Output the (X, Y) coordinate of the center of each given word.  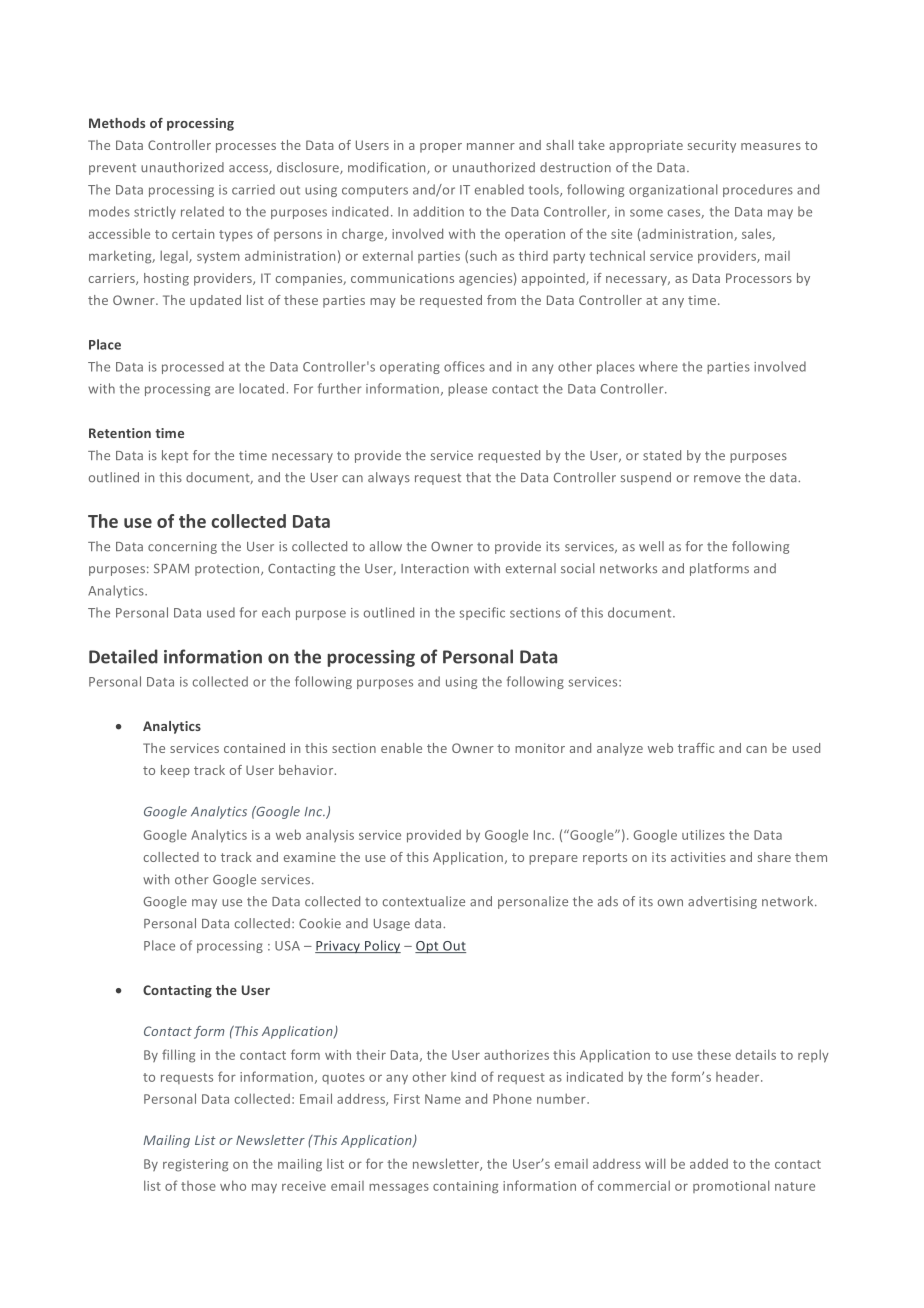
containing (465, 1187)
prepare (553, 860)
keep (175, 771)
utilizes (703, 835)
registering (195, 1165)
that (478, 477)
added (709, 1163)
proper (441, 148)
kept (175, 456)
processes (246, 148)
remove (717, 479)
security (712, 146)
